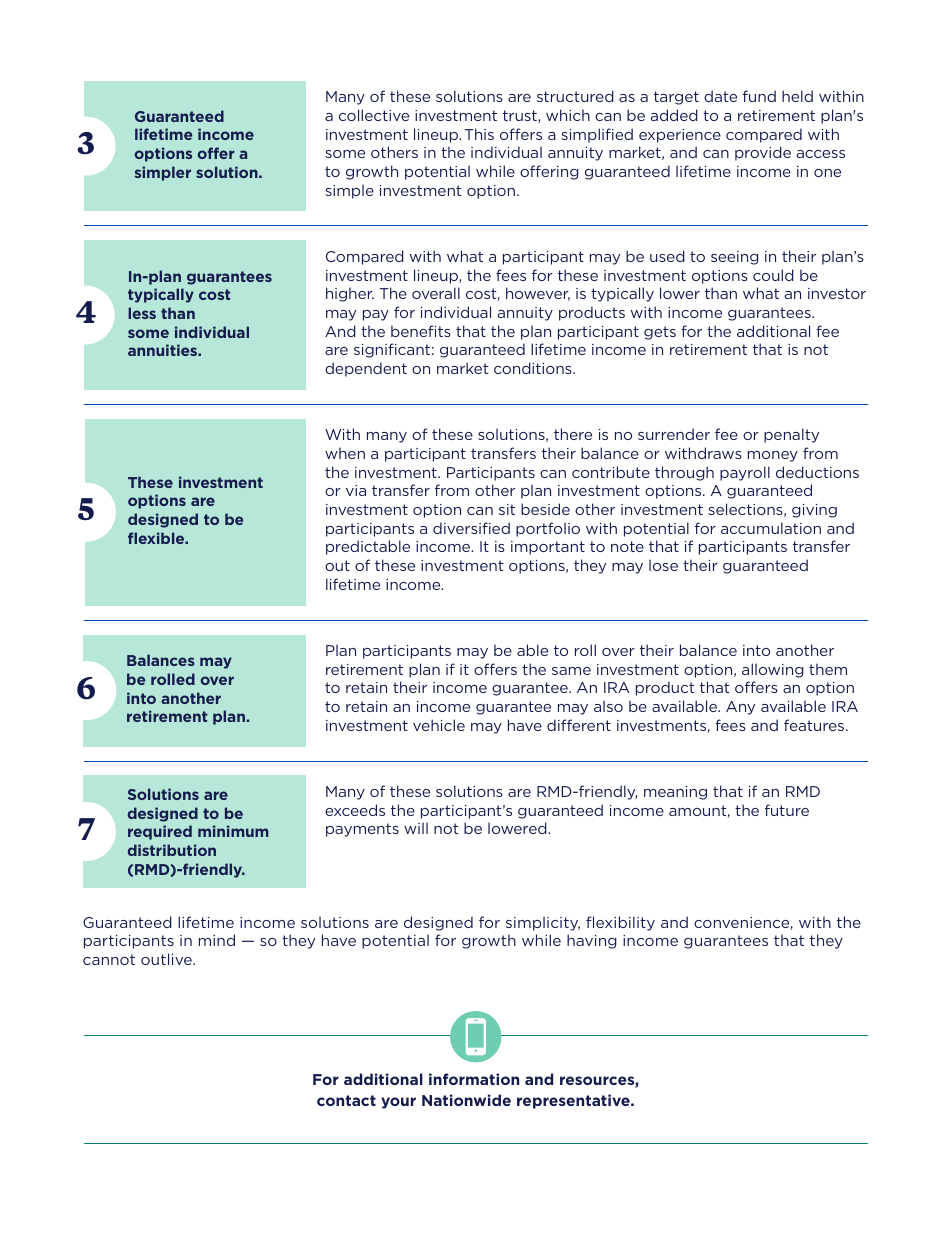 This screenshot has width=952, height=1233. I want to click on collective, so click(374, 115).
